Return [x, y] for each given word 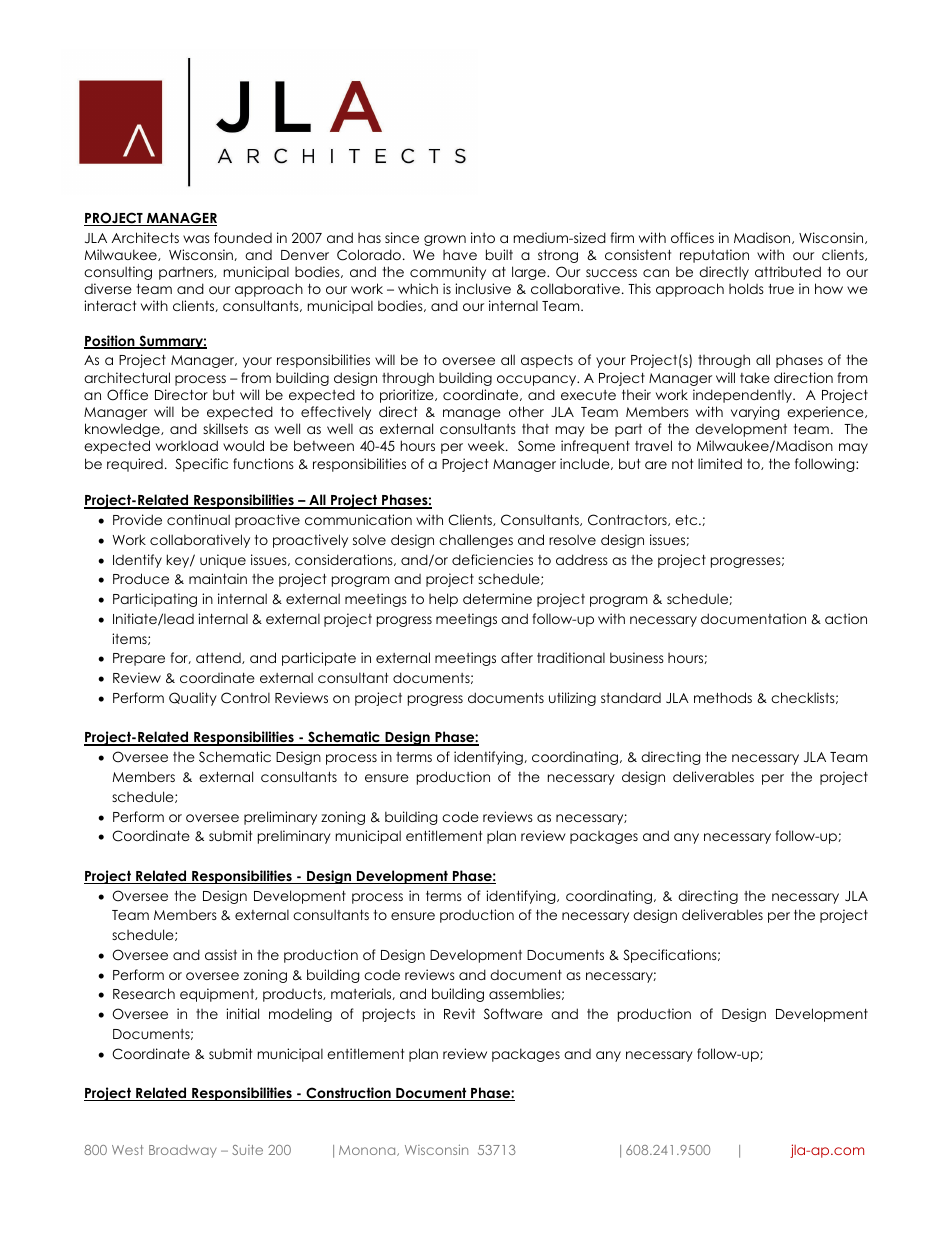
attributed [788, 271]
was [196, 239]
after [517, 657]
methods [723, 697]
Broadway [183, 1151]
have [460, 255]
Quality [193, 699]
